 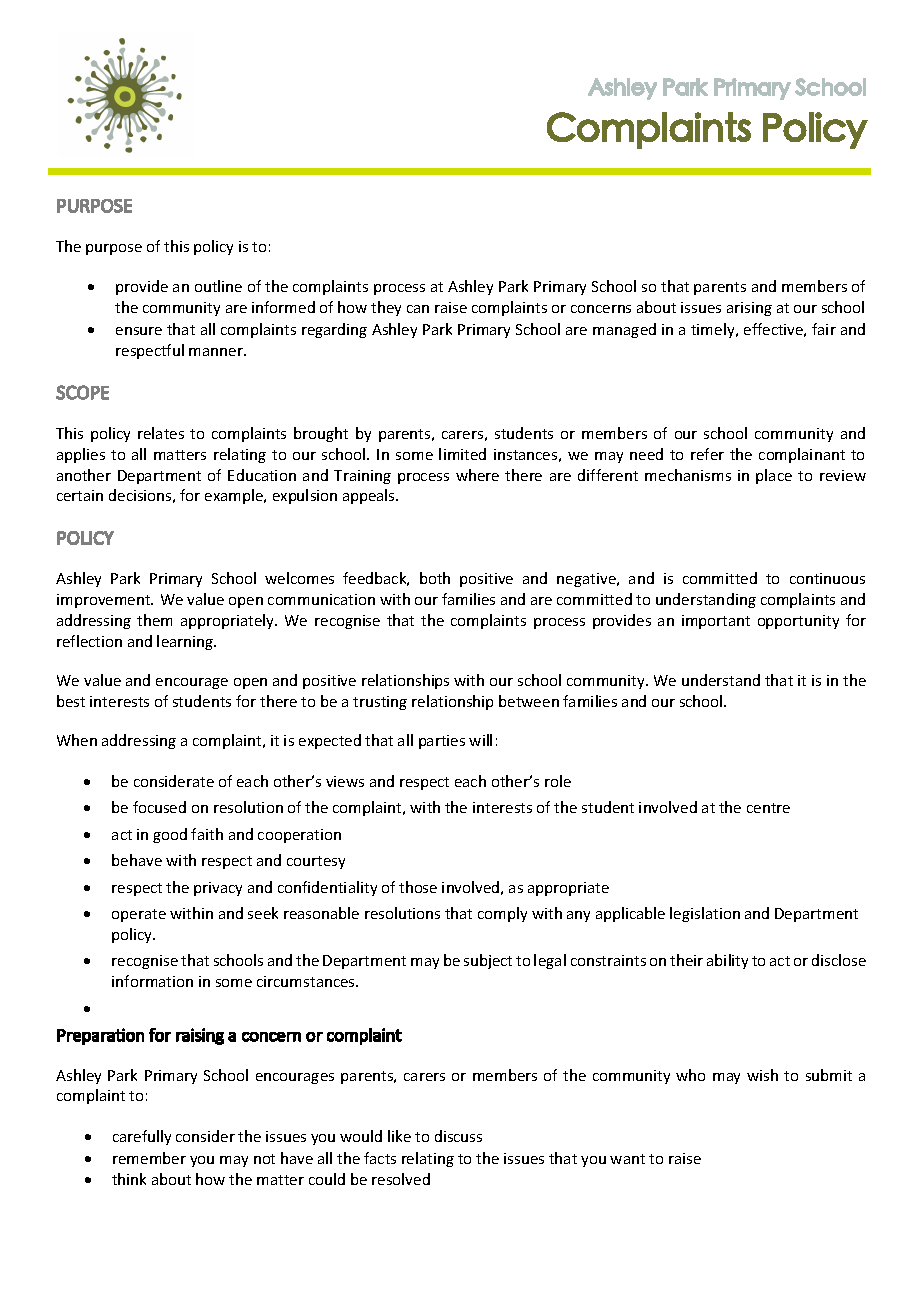 What do you see at coordinates (749, 309) in the image?
I see `arising` at bounding box center [749, 309].
